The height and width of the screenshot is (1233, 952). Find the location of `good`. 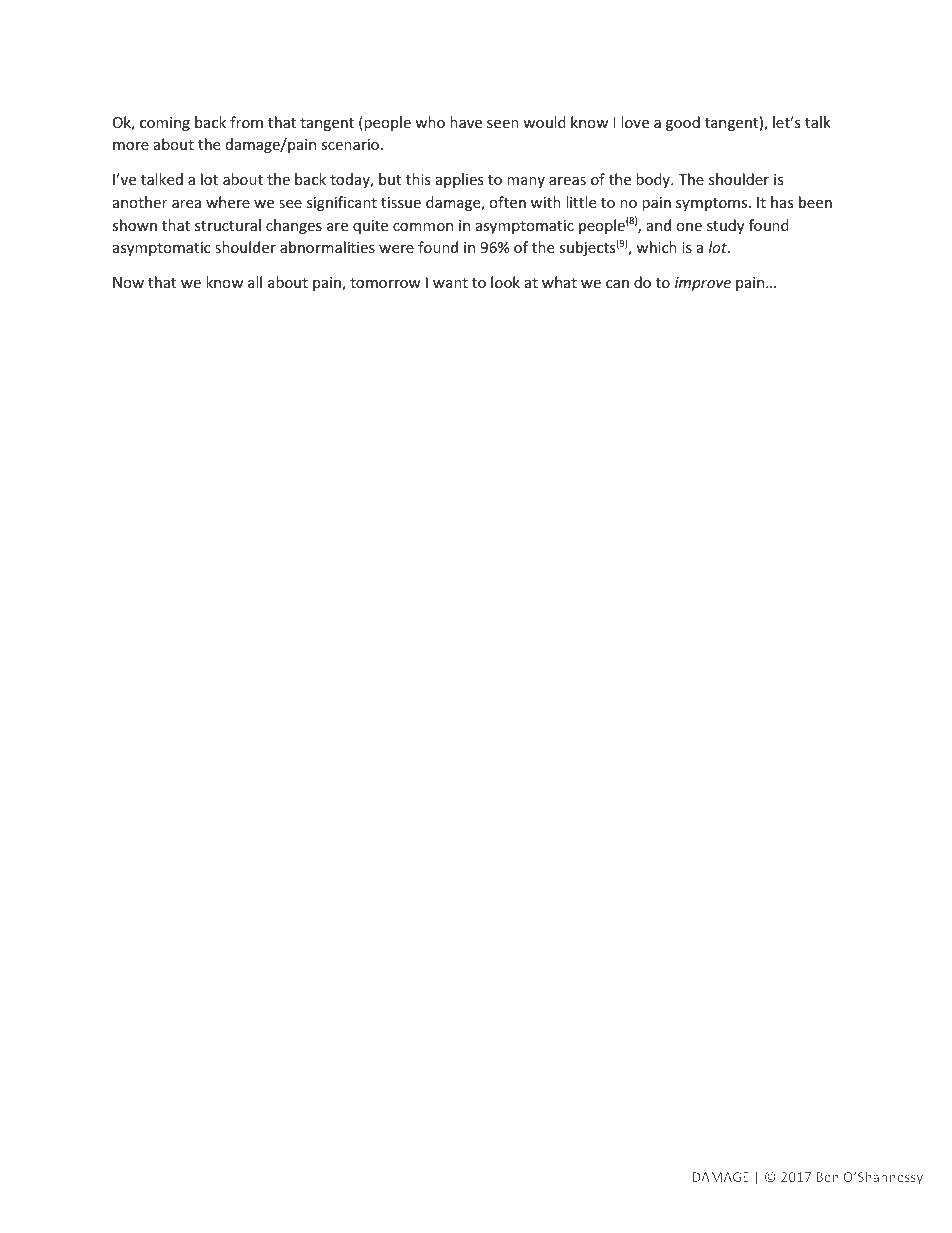

good is located at coordinates (683, 123).
